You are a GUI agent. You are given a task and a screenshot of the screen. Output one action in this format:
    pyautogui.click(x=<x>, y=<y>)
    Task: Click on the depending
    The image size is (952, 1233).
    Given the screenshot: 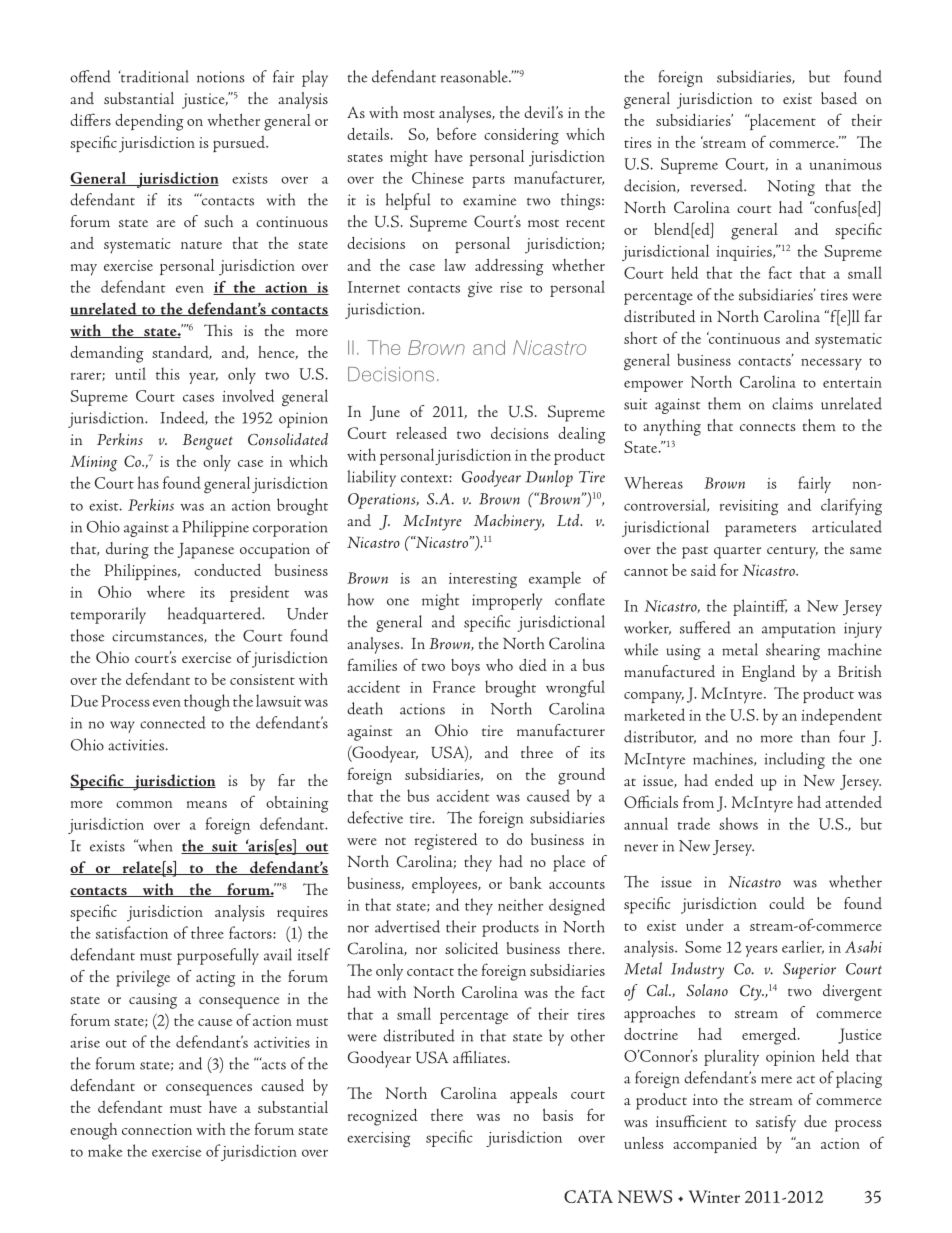 What is the action you would take?
    pyautogui.click(x=149, y=122)
